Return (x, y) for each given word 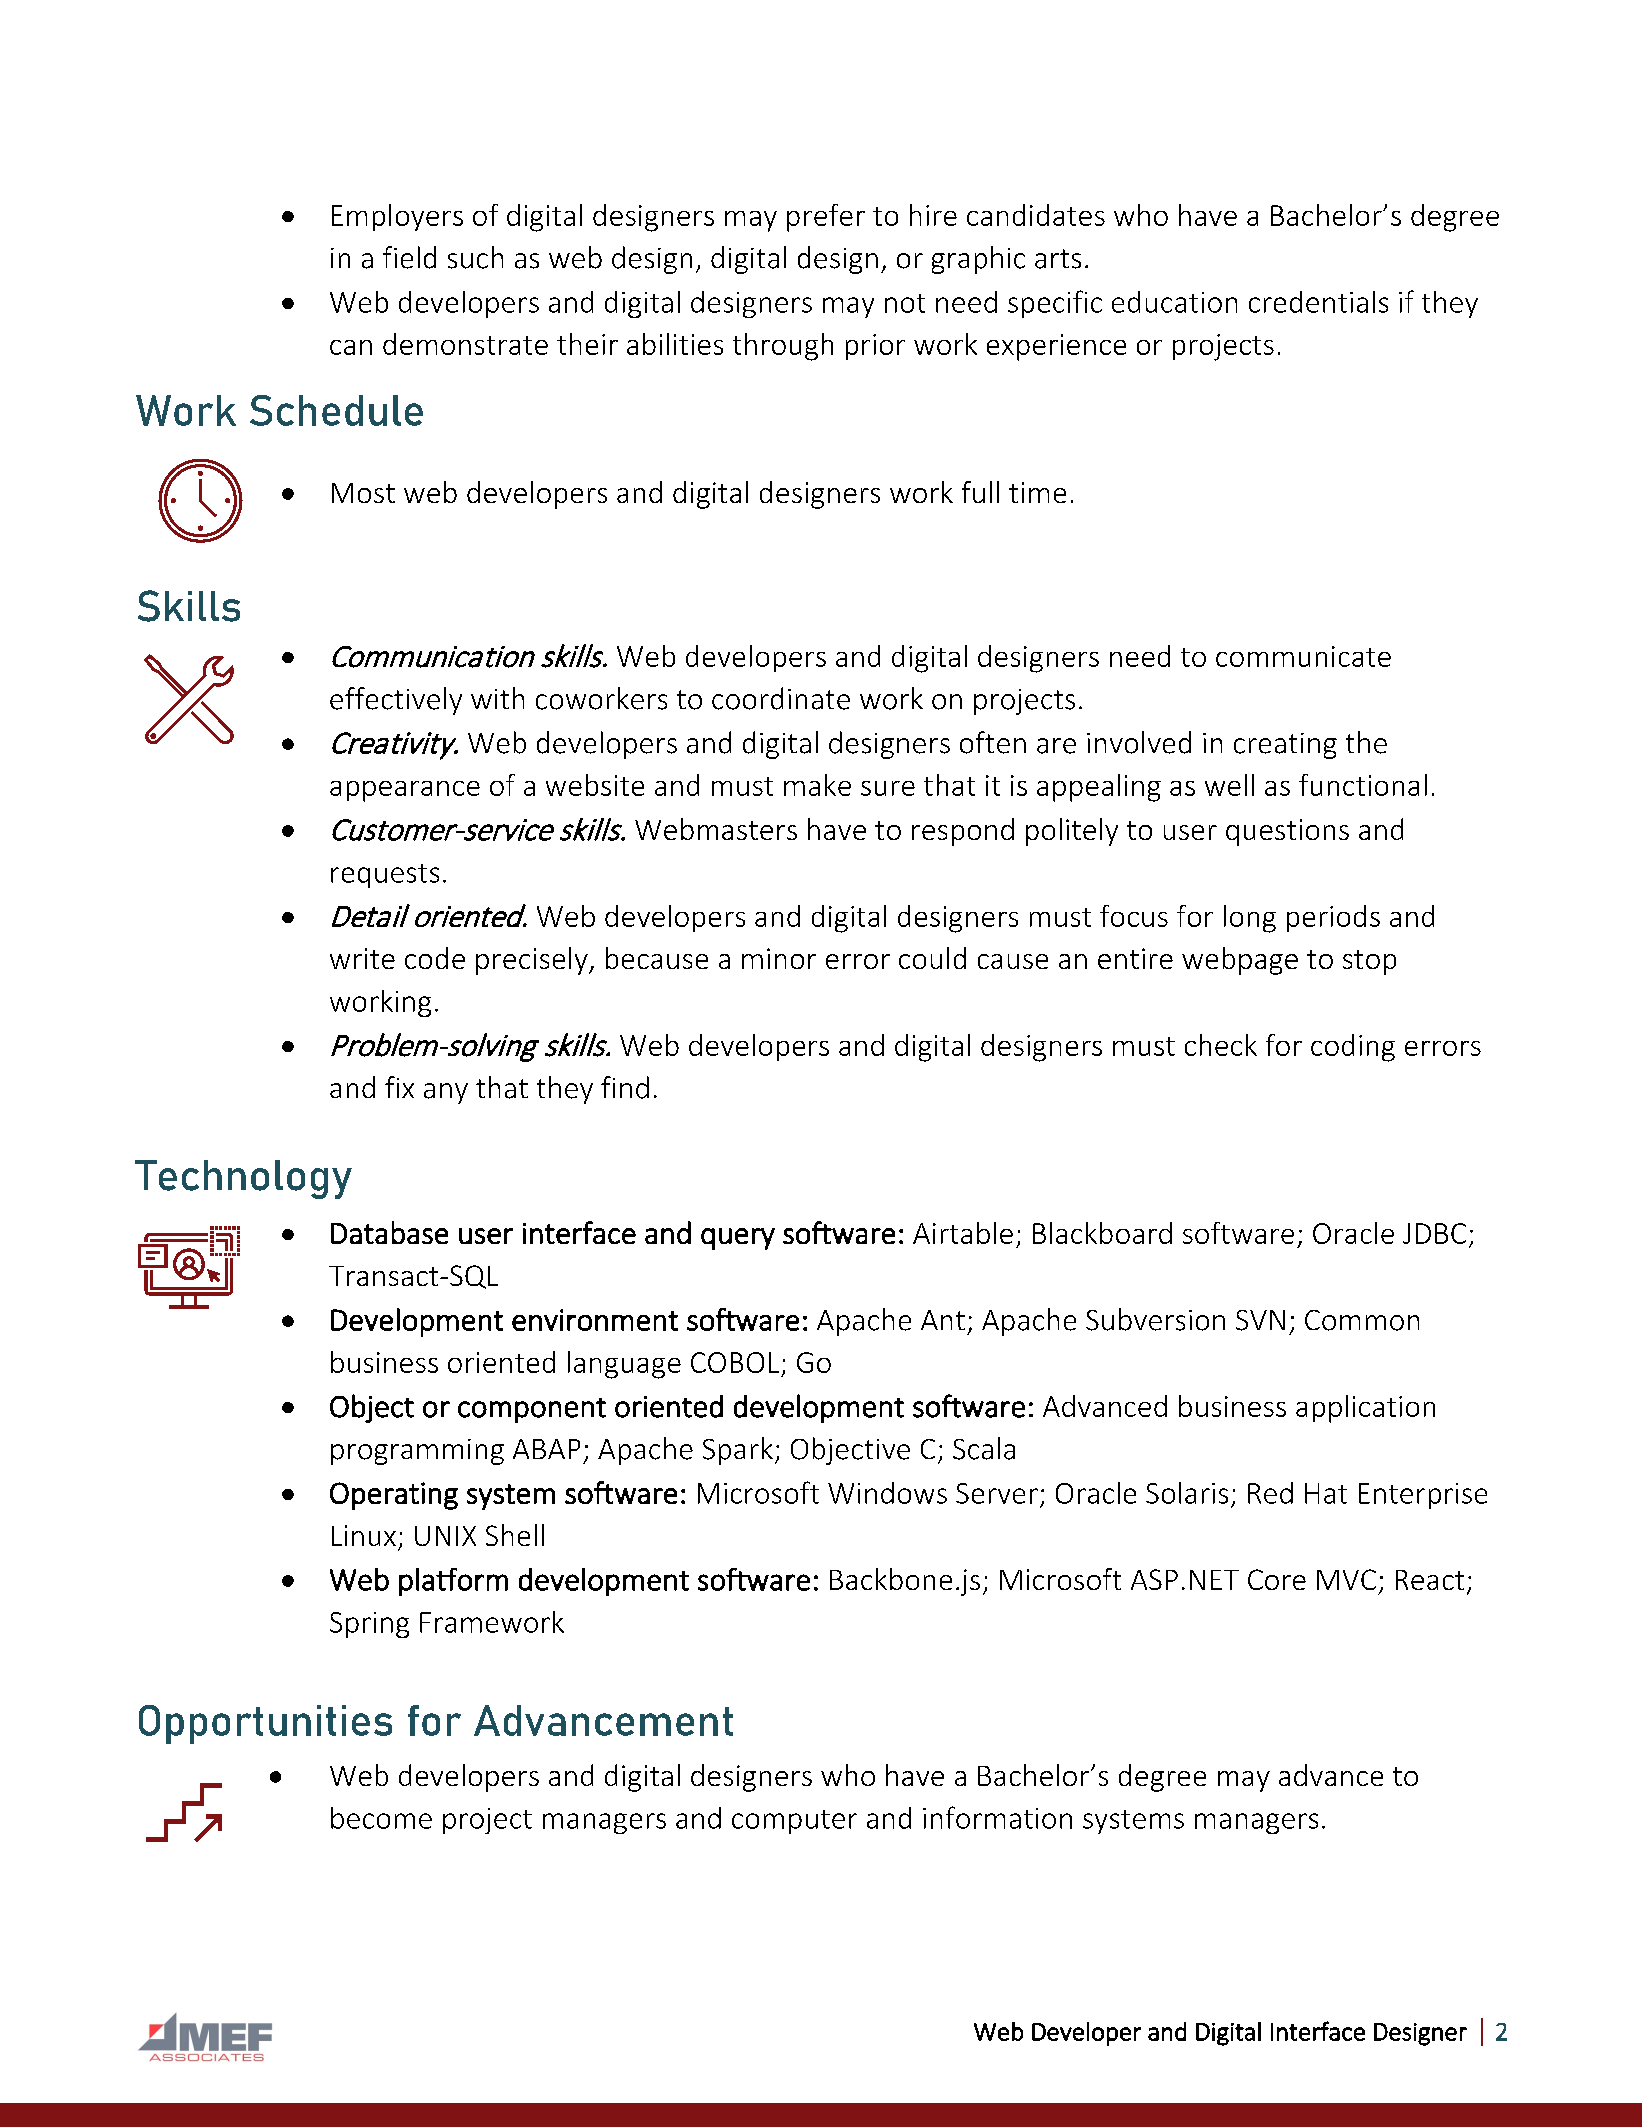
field (409, 257)
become (381, 1818)
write (362, 958)
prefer (826, 218)
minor (779, 958)
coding (1353, 1048)
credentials (1318, 302)
